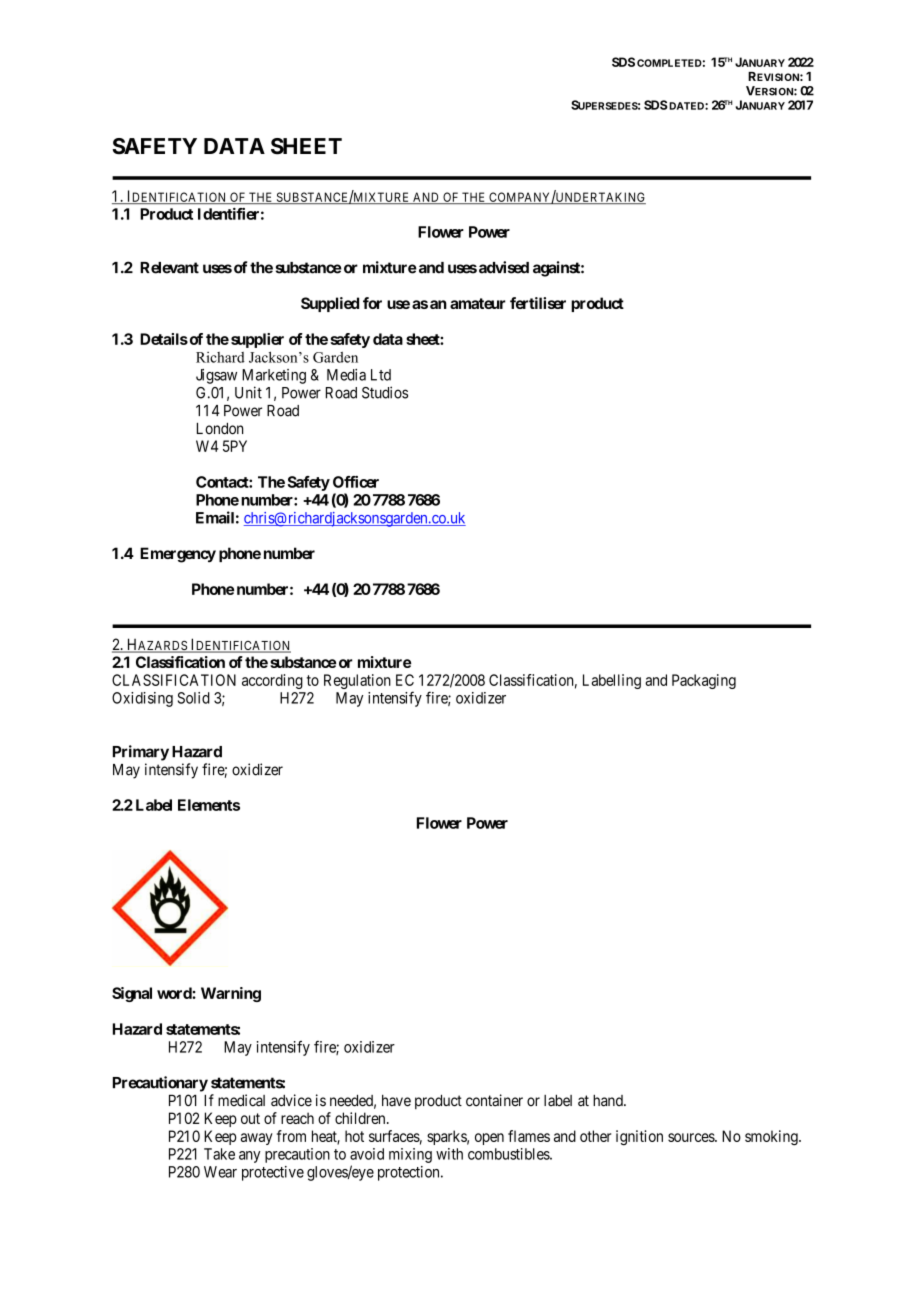  I want to click on Solid, so click(194, 698).
